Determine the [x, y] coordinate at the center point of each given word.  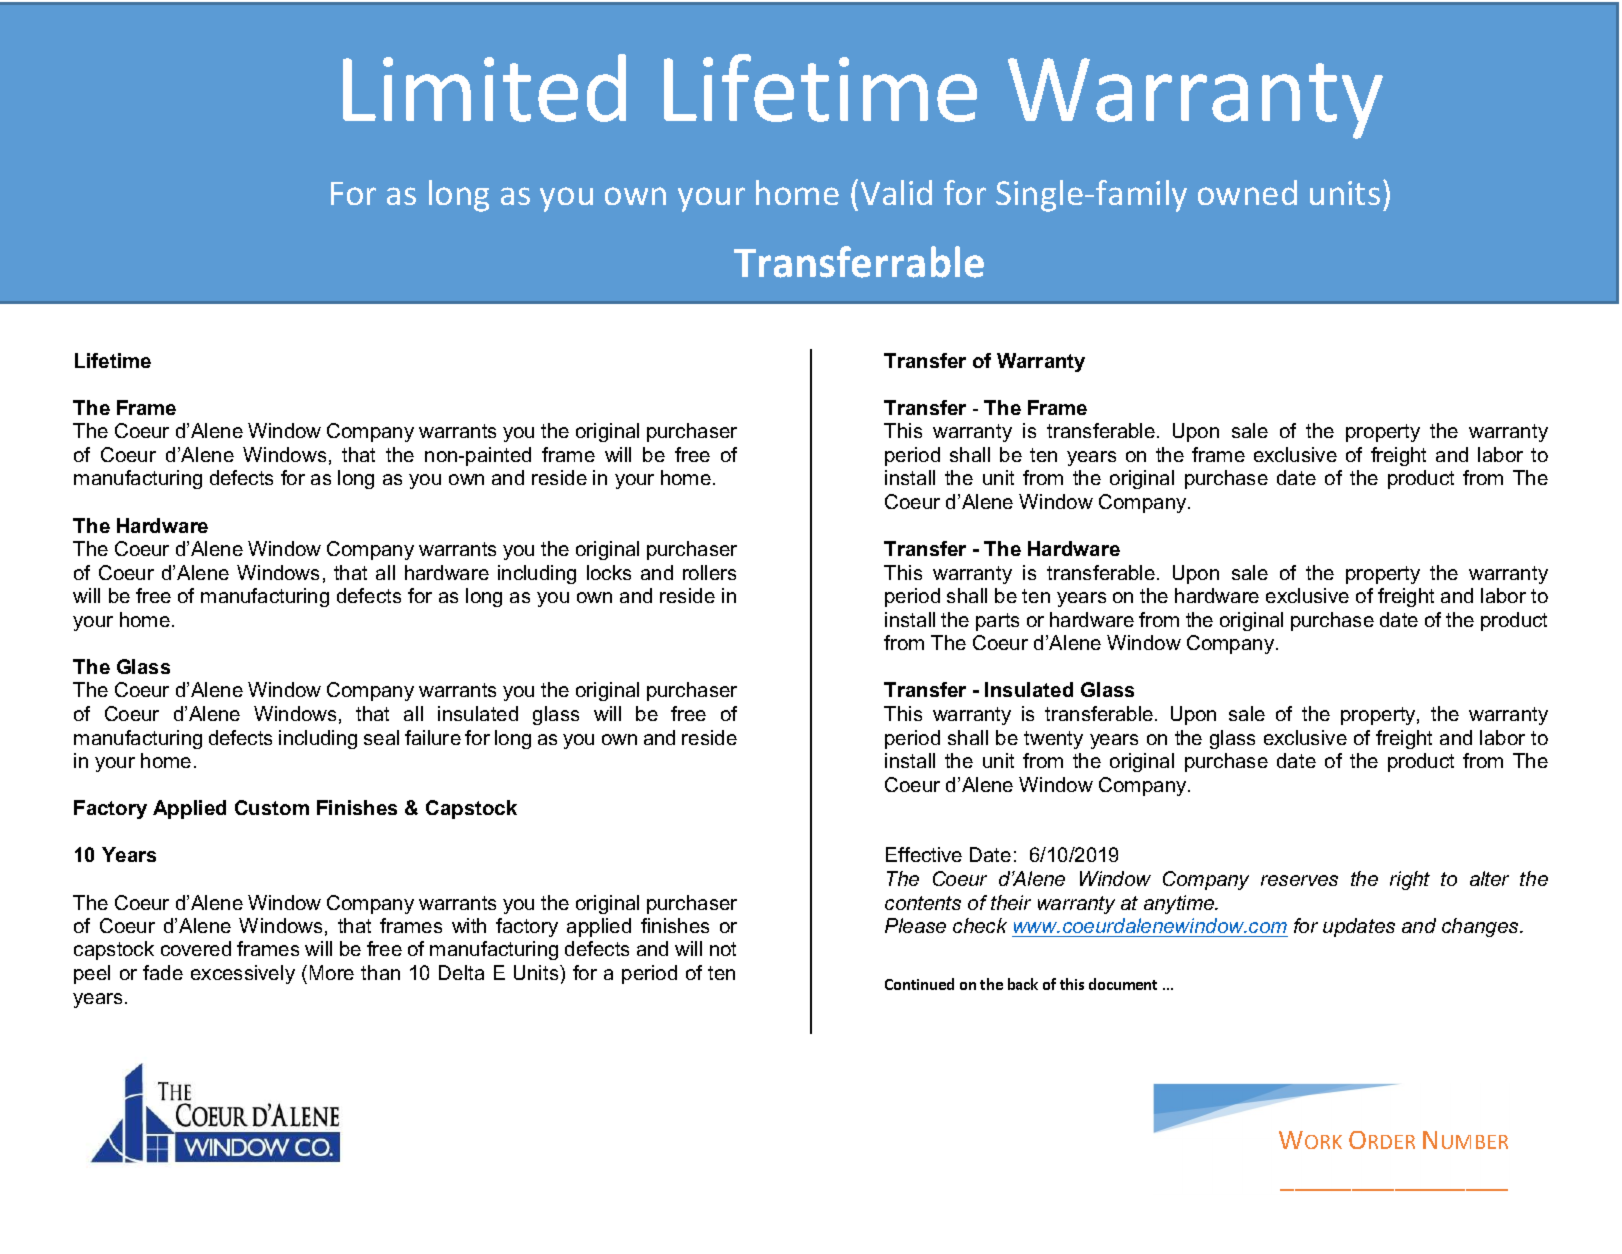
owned [1247, 192]
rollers [709, 572]
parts [997, 622]
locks [609, 572]
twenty [1053, 740]
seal [381, 737]
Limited [484, 88]
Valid [896, 192]
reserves [1299, 880]
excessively [243, 974]
